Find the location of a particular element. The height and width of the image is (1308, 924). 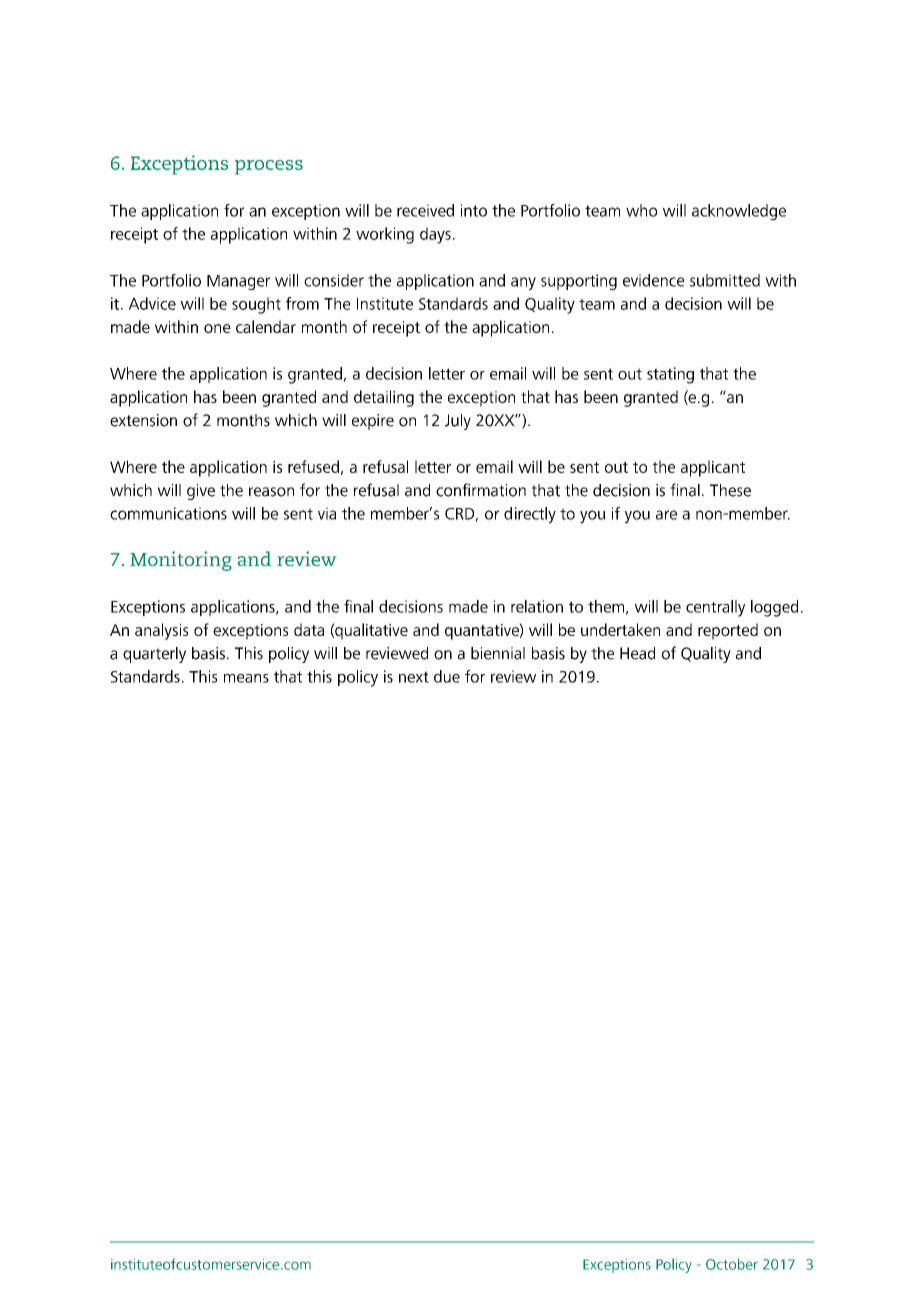

applicant is located at coordinates (713, 468).
